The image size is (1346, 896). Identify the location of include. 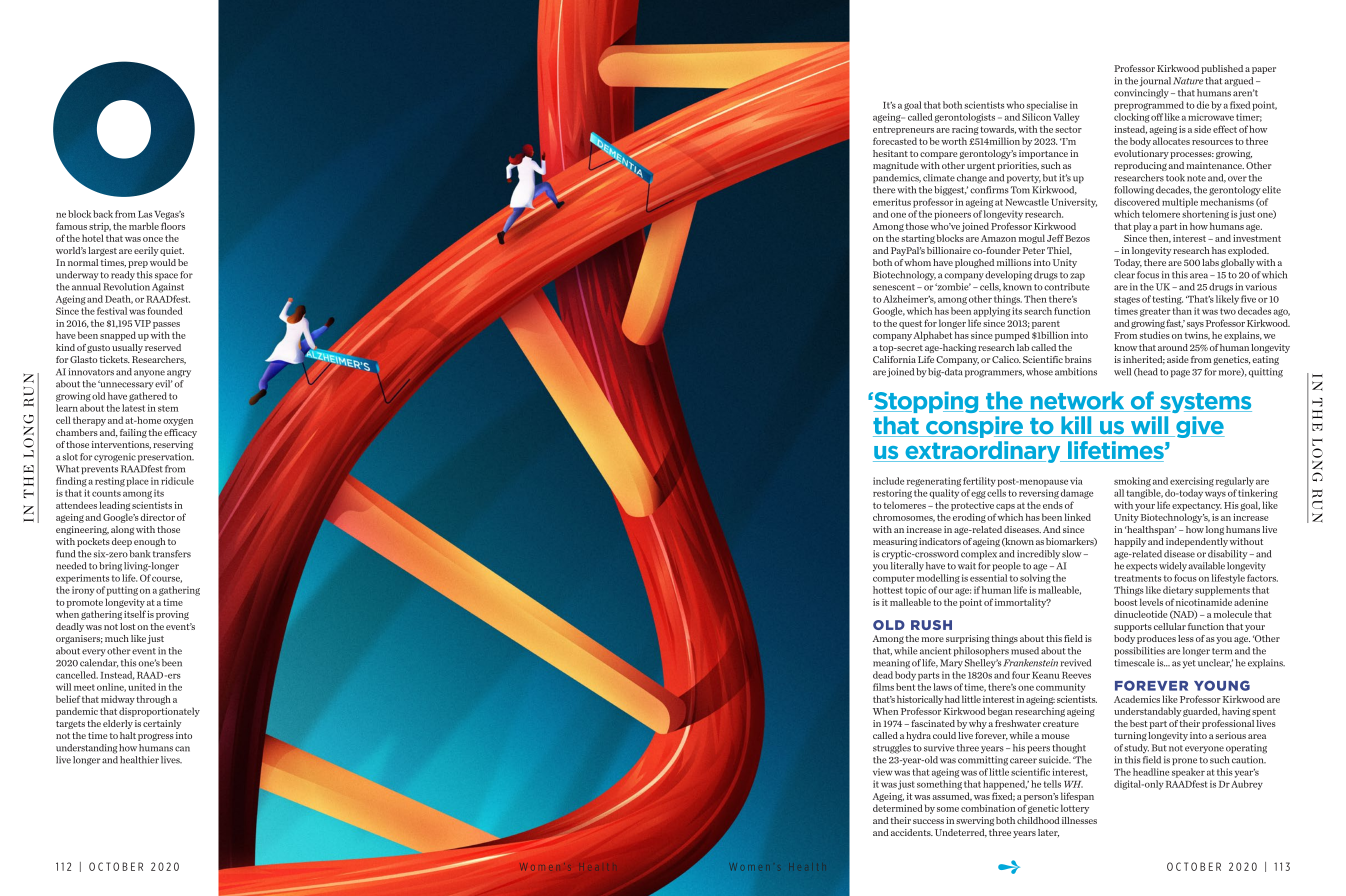
(888, 481).
